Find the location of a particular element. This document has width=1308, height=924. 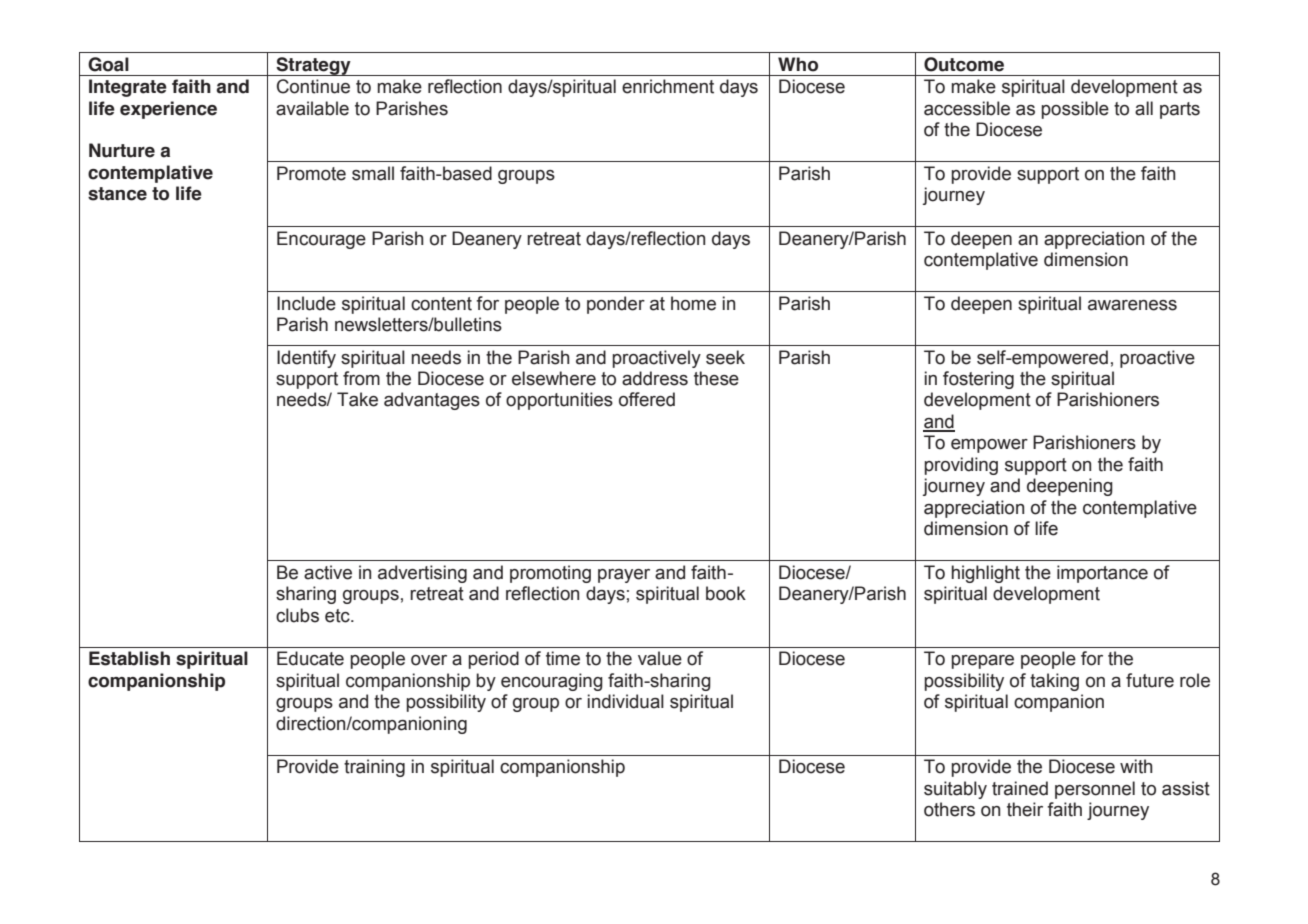

prayer is located at coordinates (624, 576).
